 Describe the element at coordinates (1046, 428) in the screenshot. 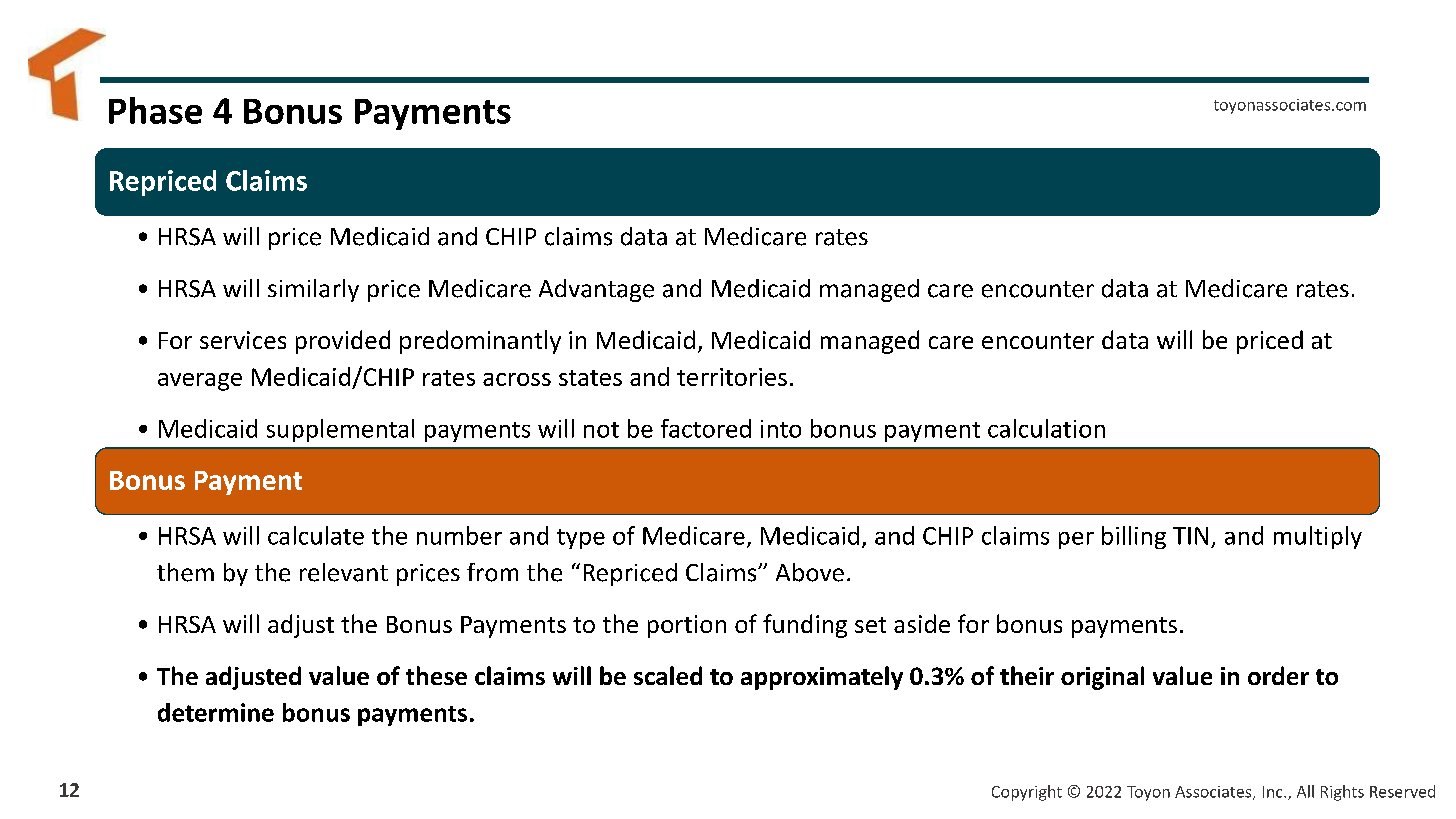

I see `calculation` at that location.
